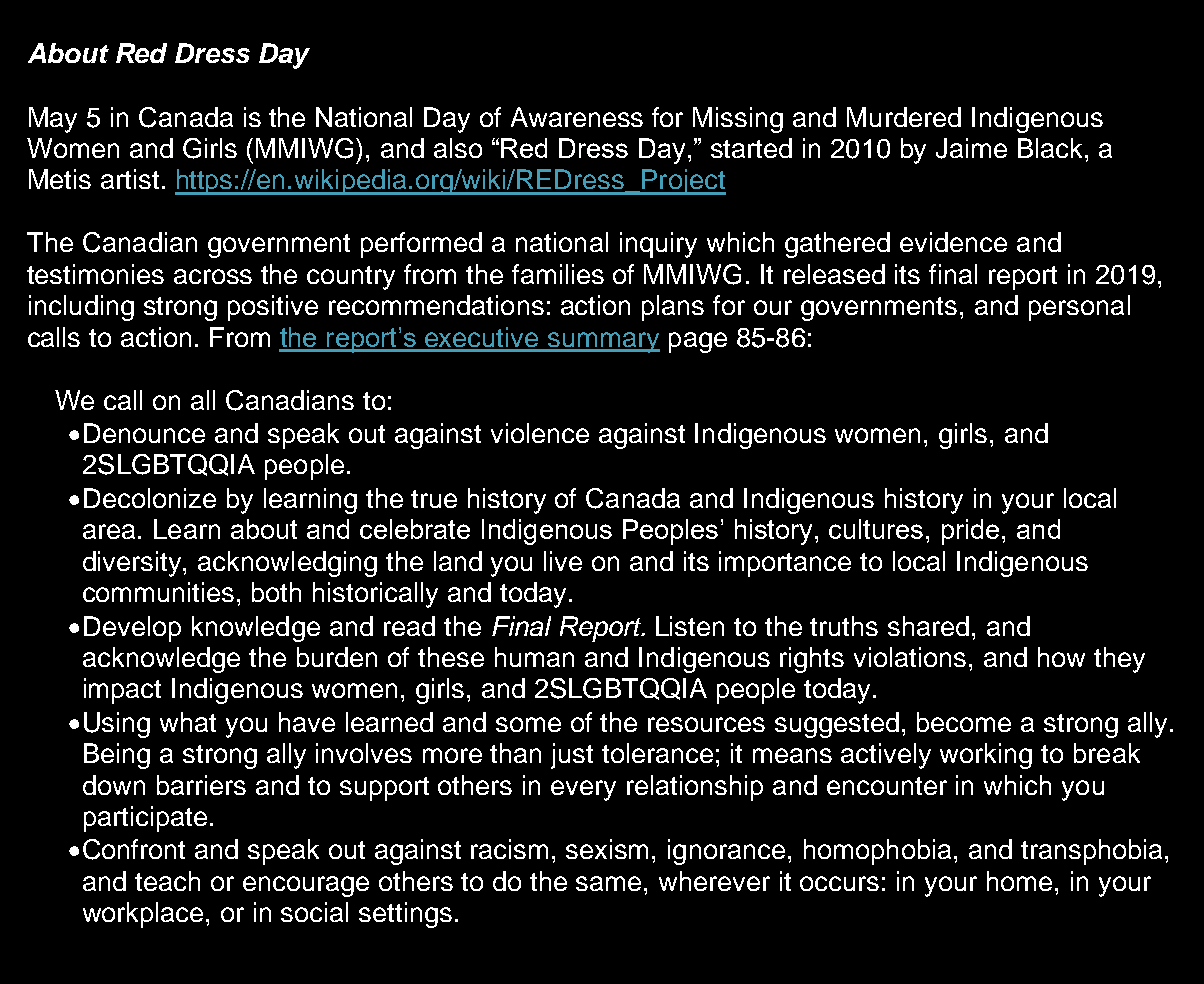 This image has width=1204, height=984. I want to click on shared, so click(928, 626).
